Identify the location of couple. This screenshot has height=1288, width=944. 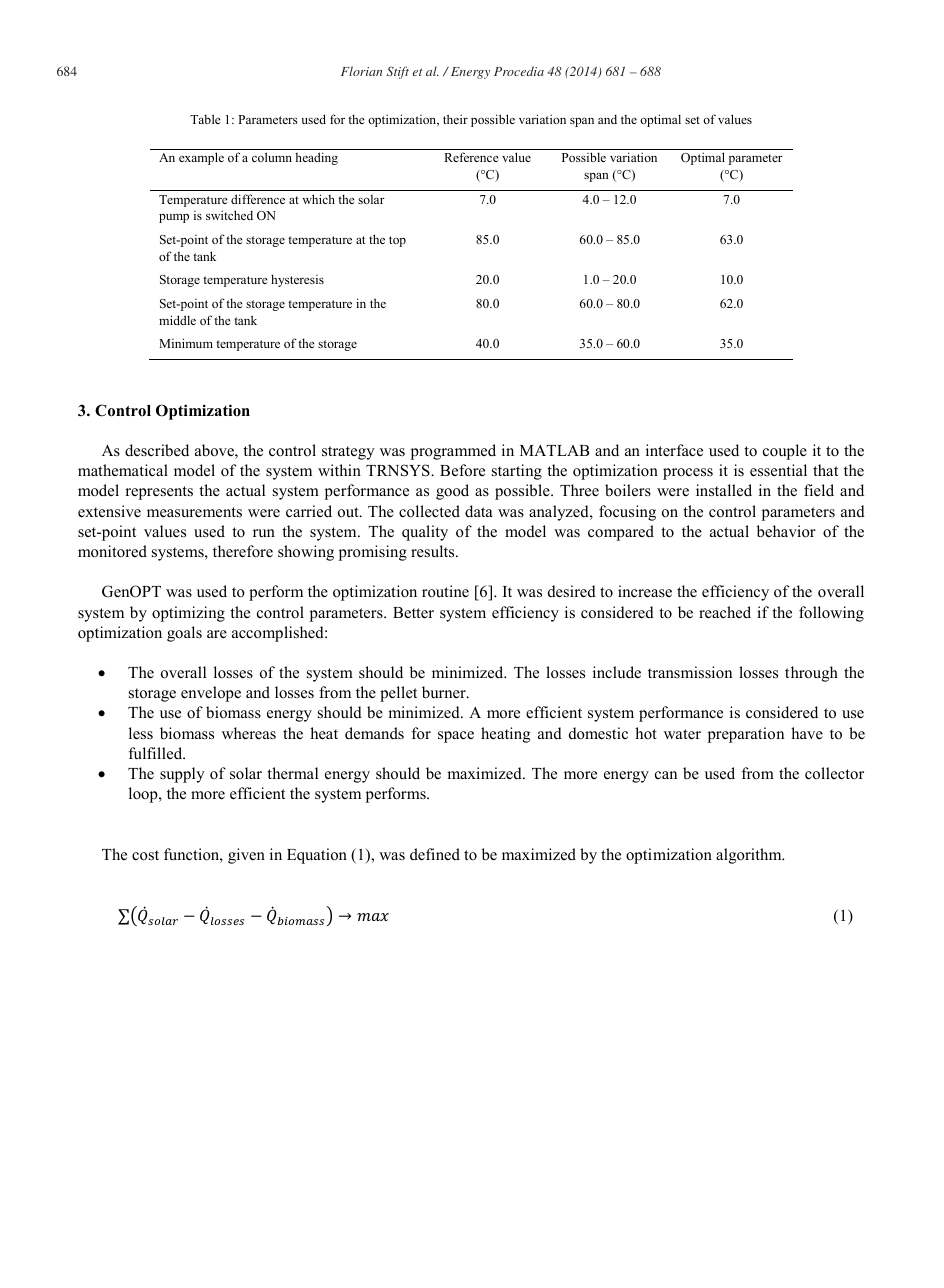
(785, 452).
